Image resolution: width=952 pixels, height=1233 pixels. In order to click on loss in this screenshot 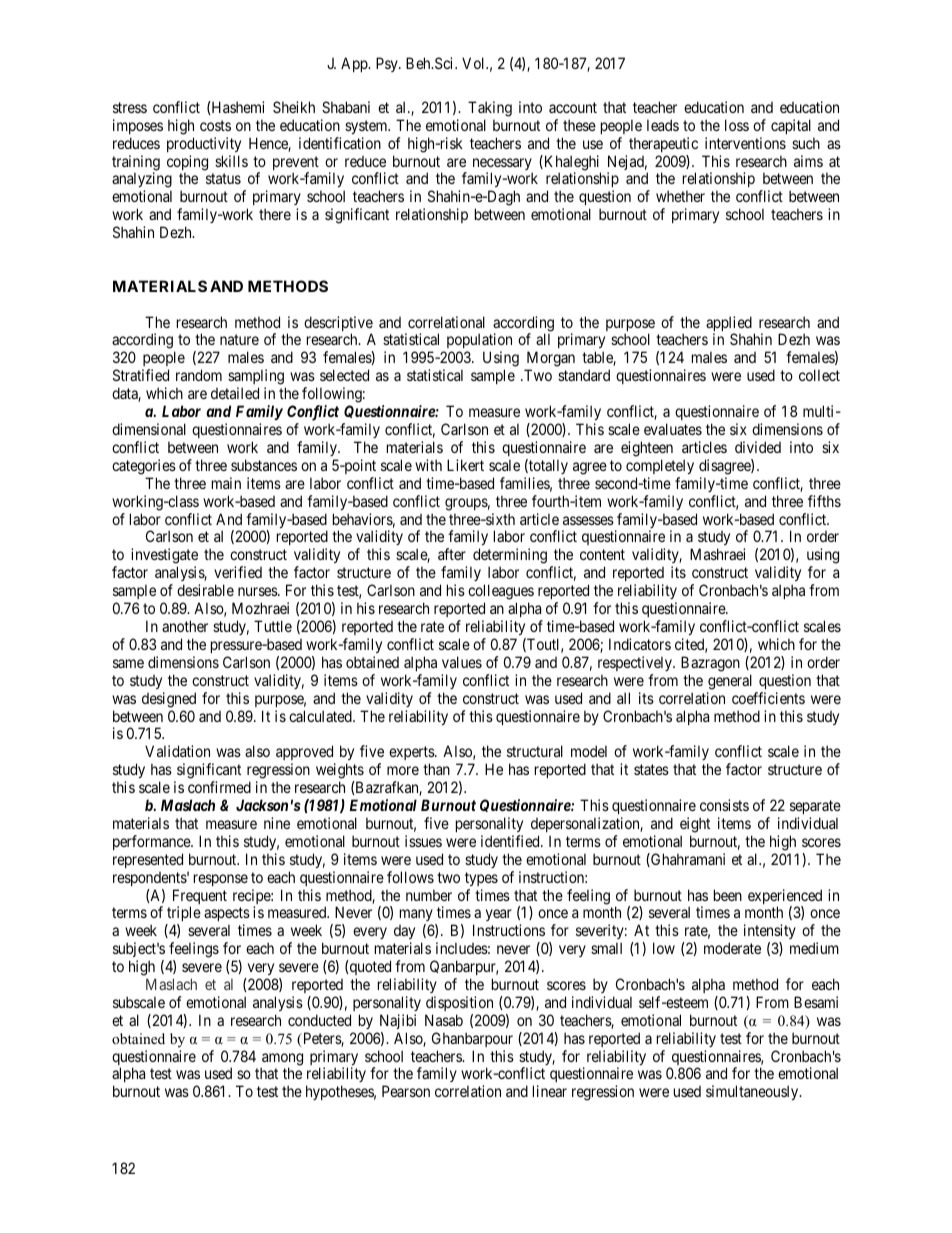, I will do `click(737, 125)`.
